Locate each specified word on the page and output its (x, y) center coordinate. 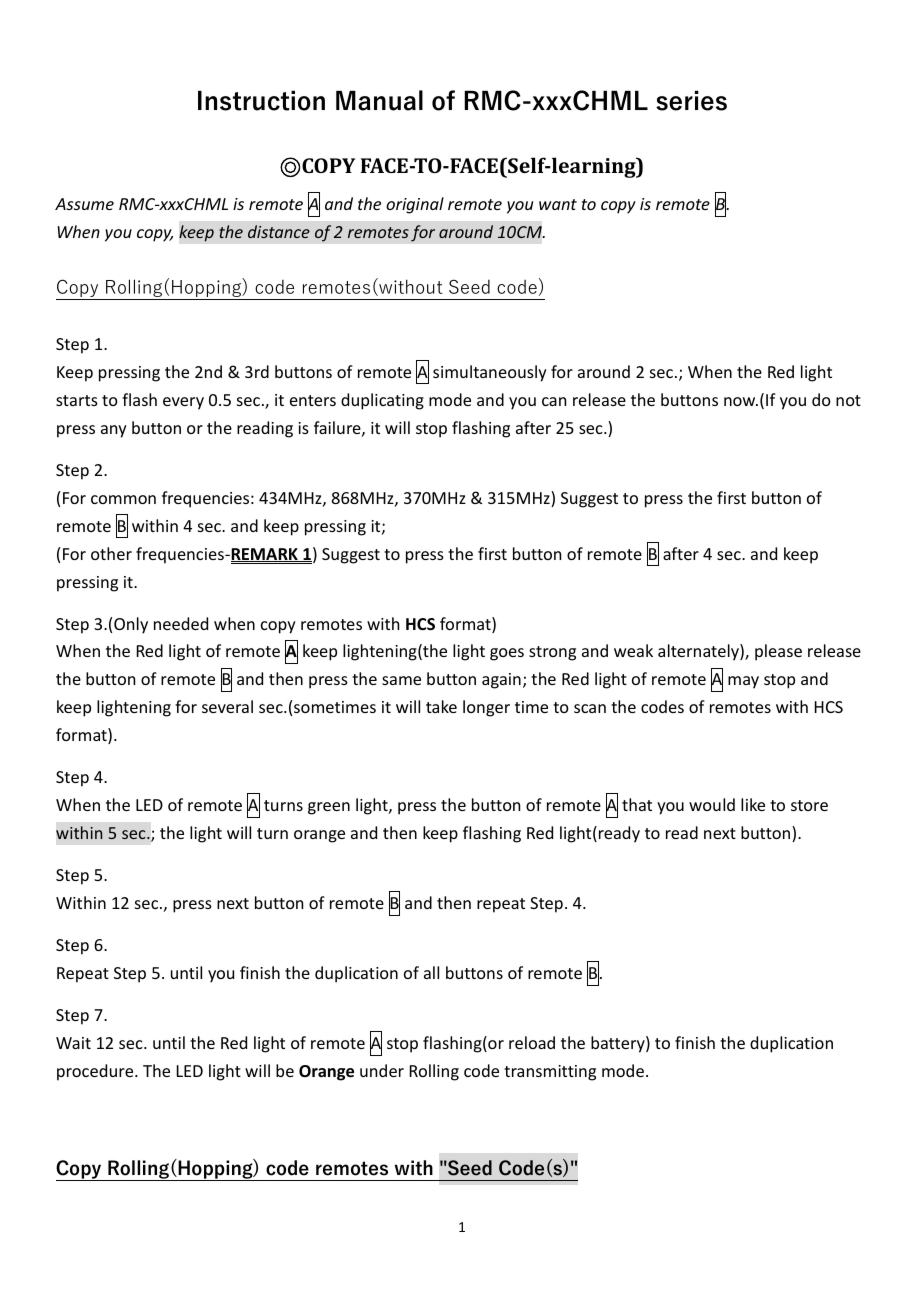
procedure (96, 1072)
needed (181, 623)
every (183, 403)
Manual (379, 100)
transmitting (550, 1073)
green (329, 808)
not (848, 400)
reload (532, 1042)
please (778, 652)
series (691, 101)
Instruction (261, 101)
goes (507, 654)
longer (486, 708)
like (753, 804)
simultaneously (490, 373)
